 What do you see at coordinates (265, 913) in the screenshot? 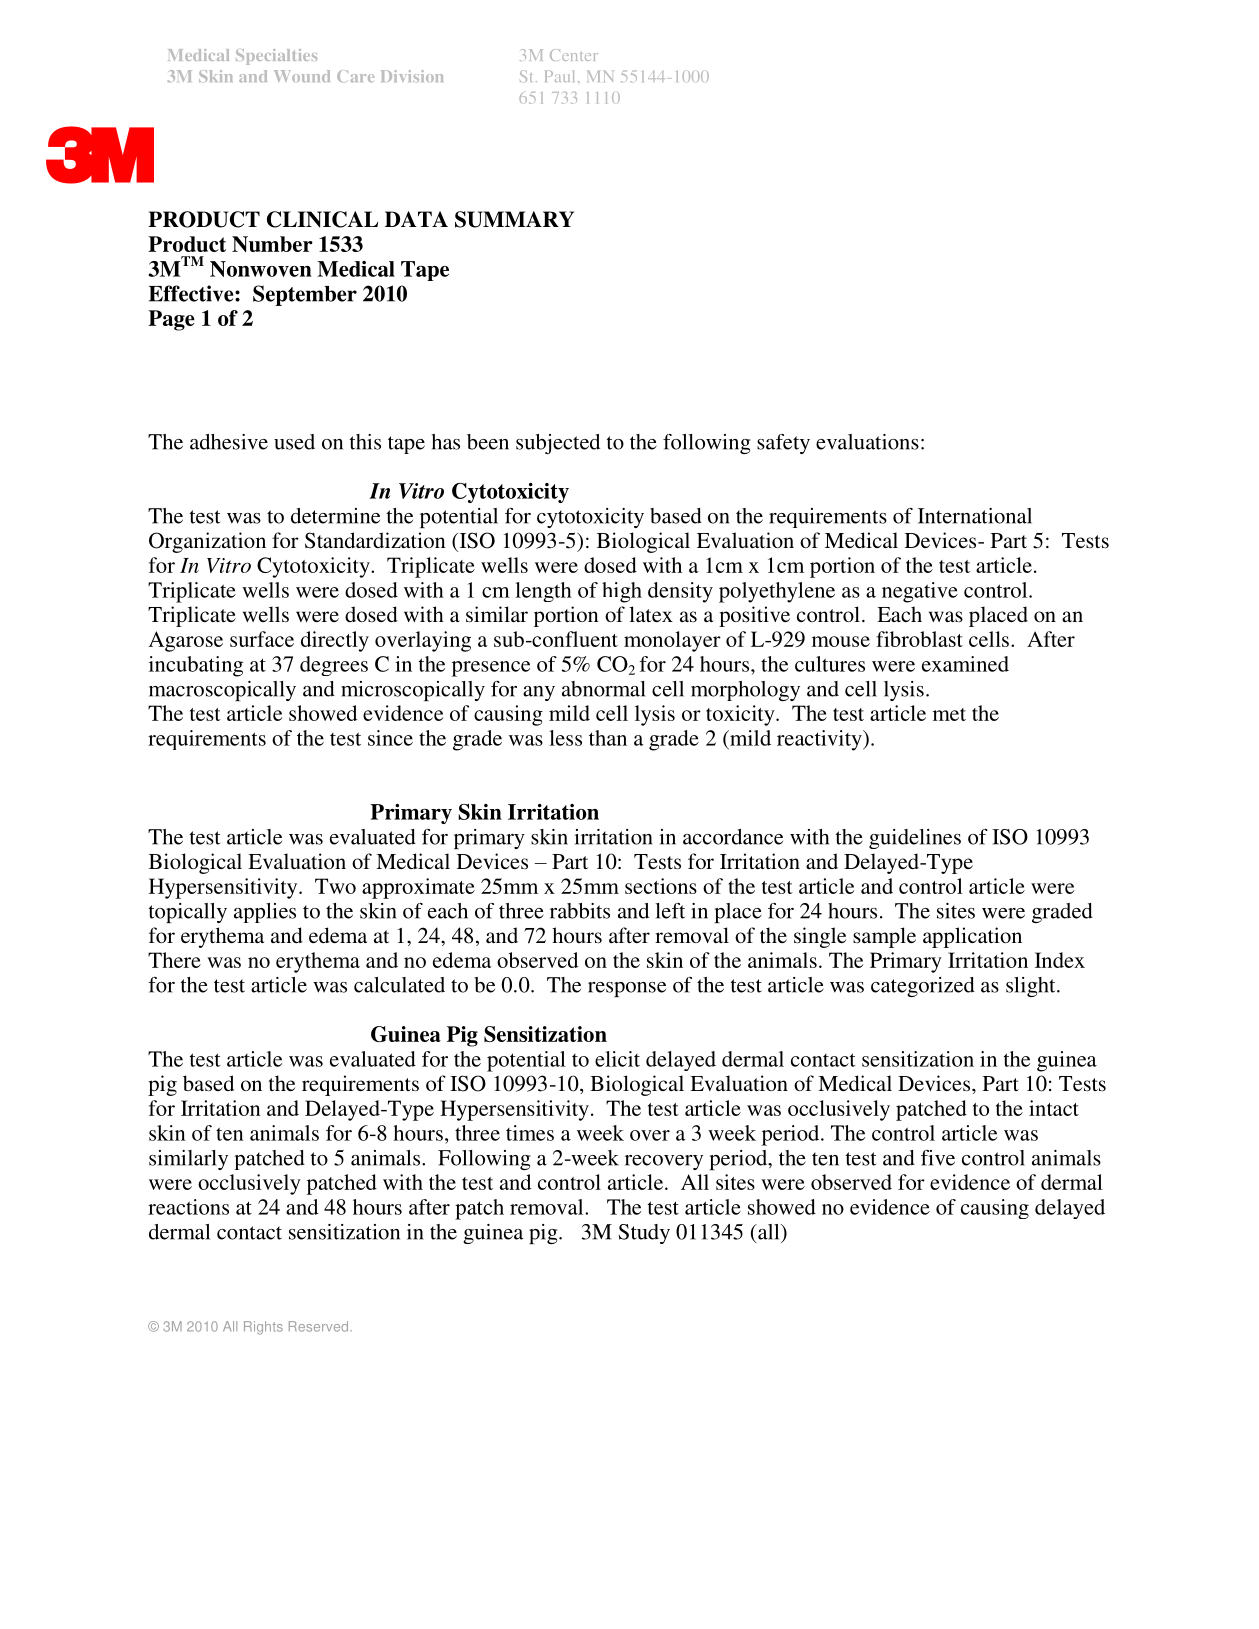
I see `applies` at bounding box center [265, 913].
